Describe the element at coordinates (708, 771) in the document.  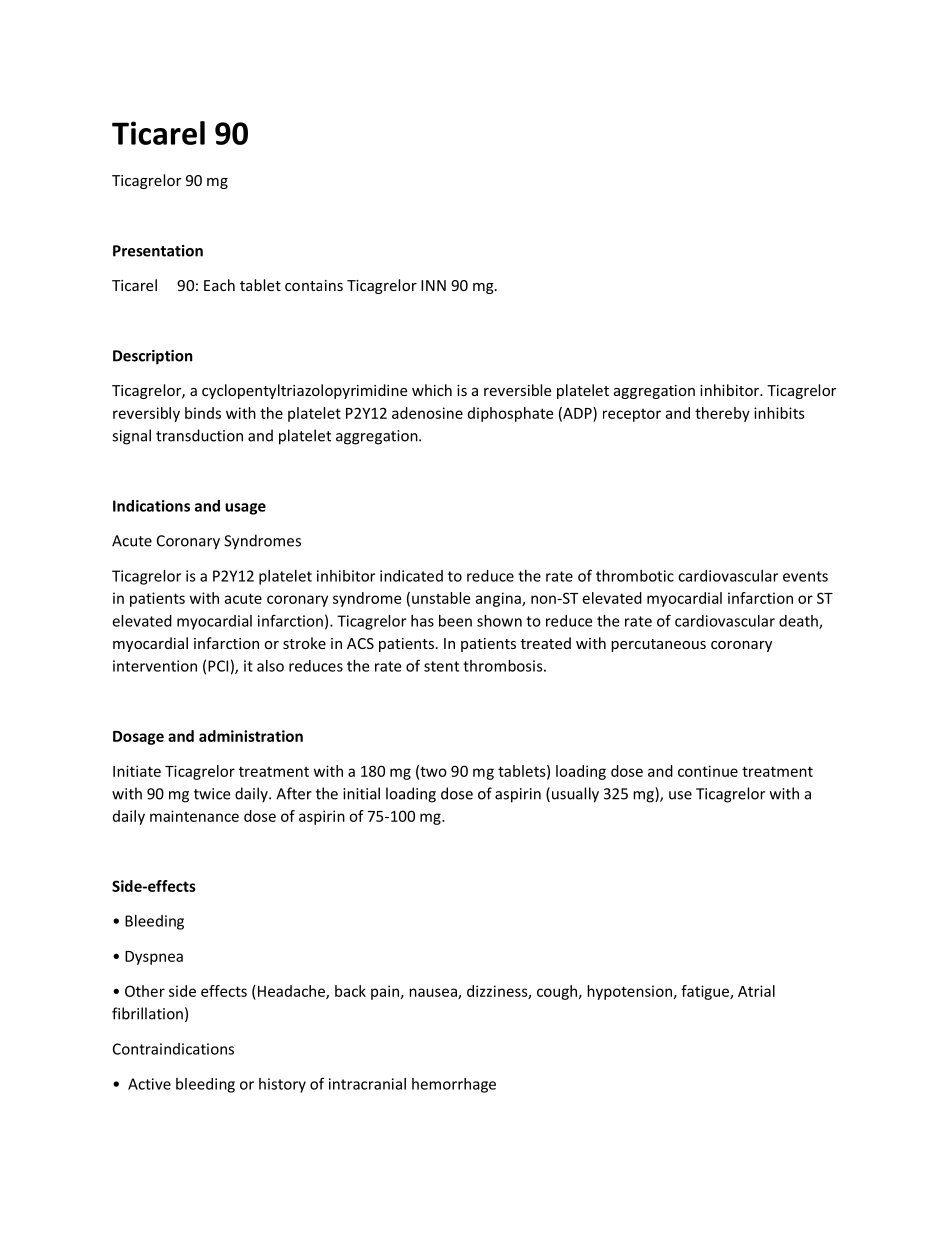
I see `continue` at that location.
